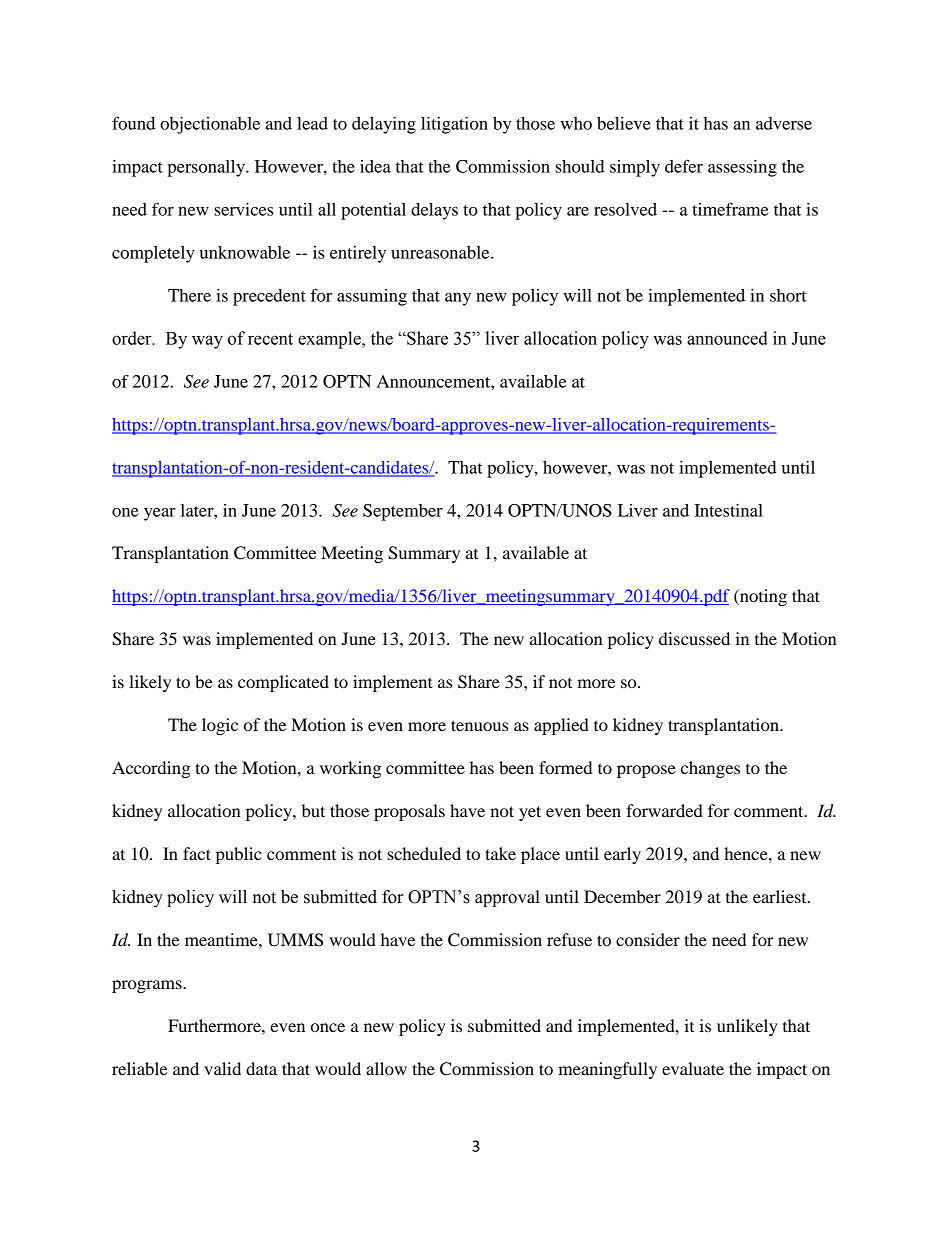  I want to click on noting, so click(762, 597).
